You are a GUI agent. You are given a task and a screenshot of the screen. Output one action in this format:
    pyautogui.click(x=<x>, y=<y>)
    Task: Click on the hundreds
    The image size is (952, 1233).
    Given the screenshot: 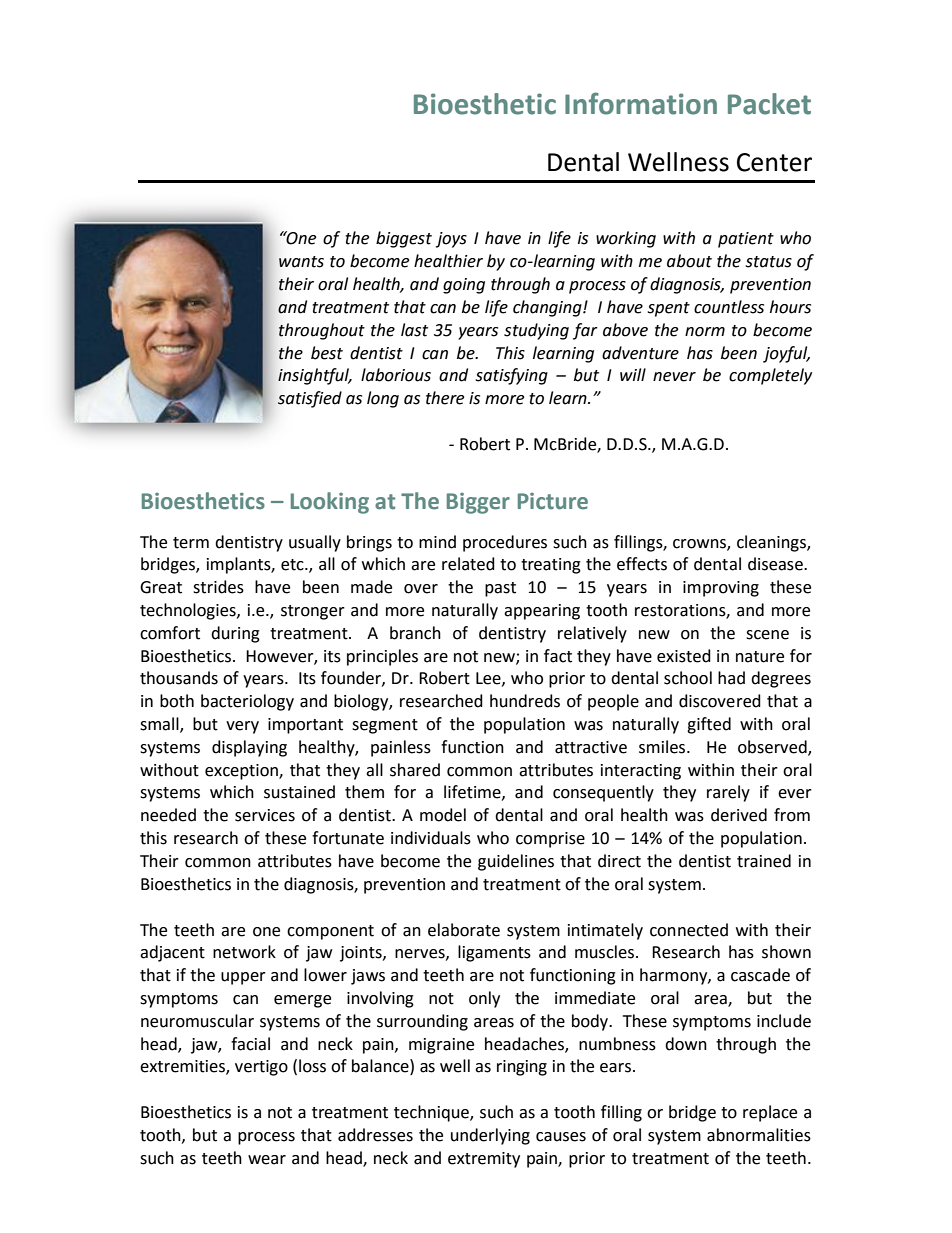 What is the action you would take?
    pyautogui.click(x=525, y=701)
